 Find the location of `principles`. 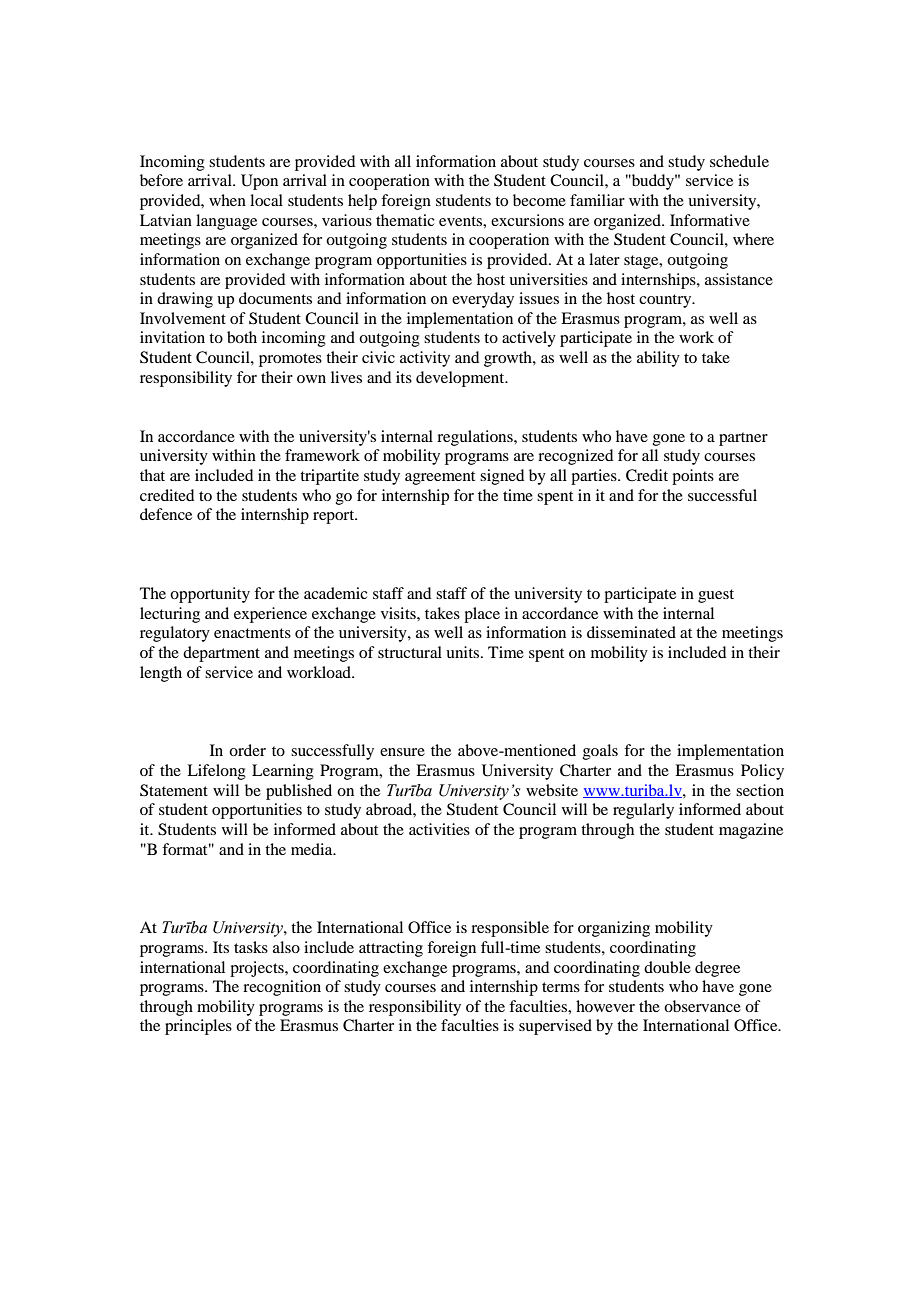

principles is located at coordinates (198, 1027).
